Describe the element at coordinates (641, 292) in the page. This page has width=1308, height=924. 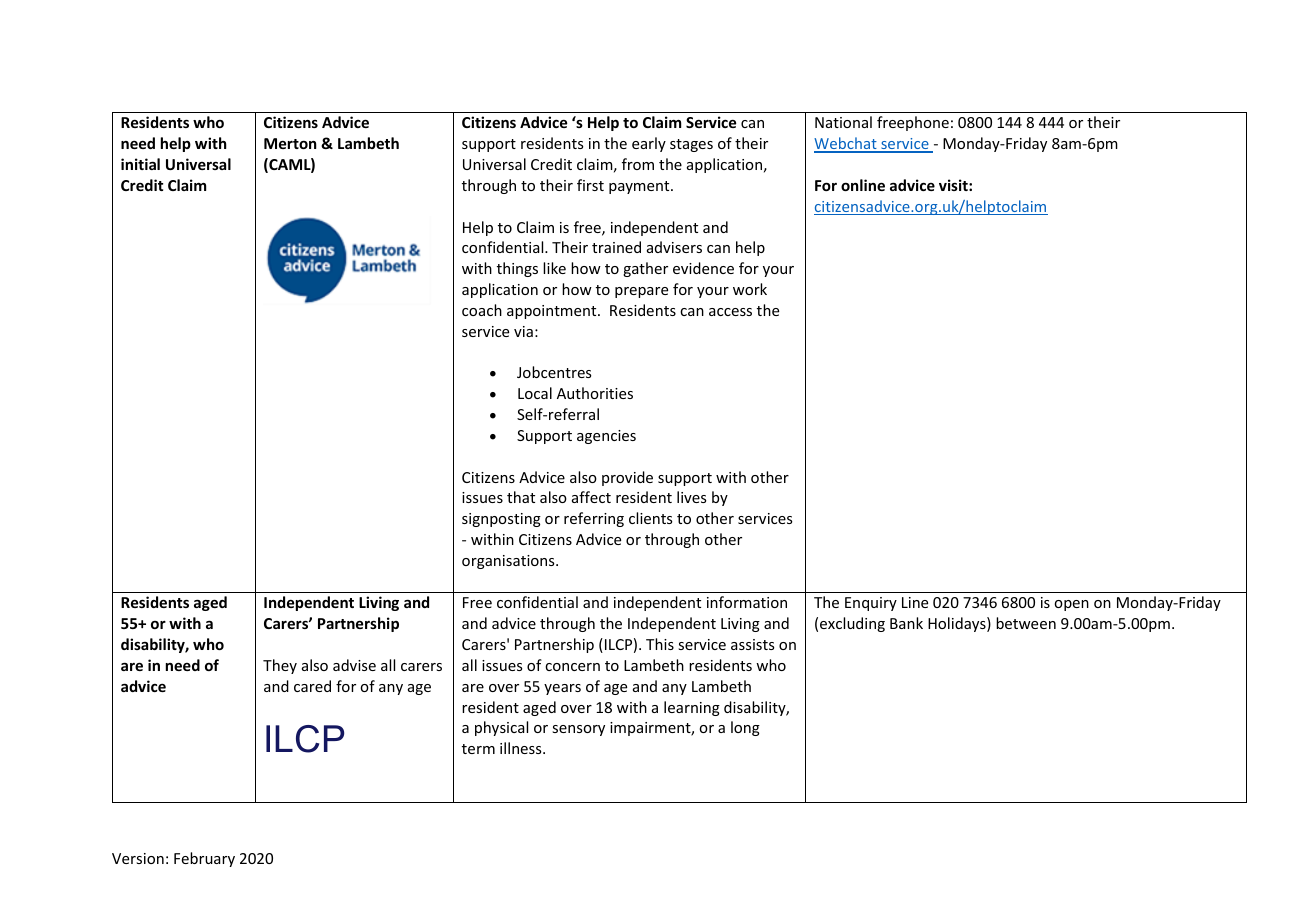
I see `prepare` at that location.
